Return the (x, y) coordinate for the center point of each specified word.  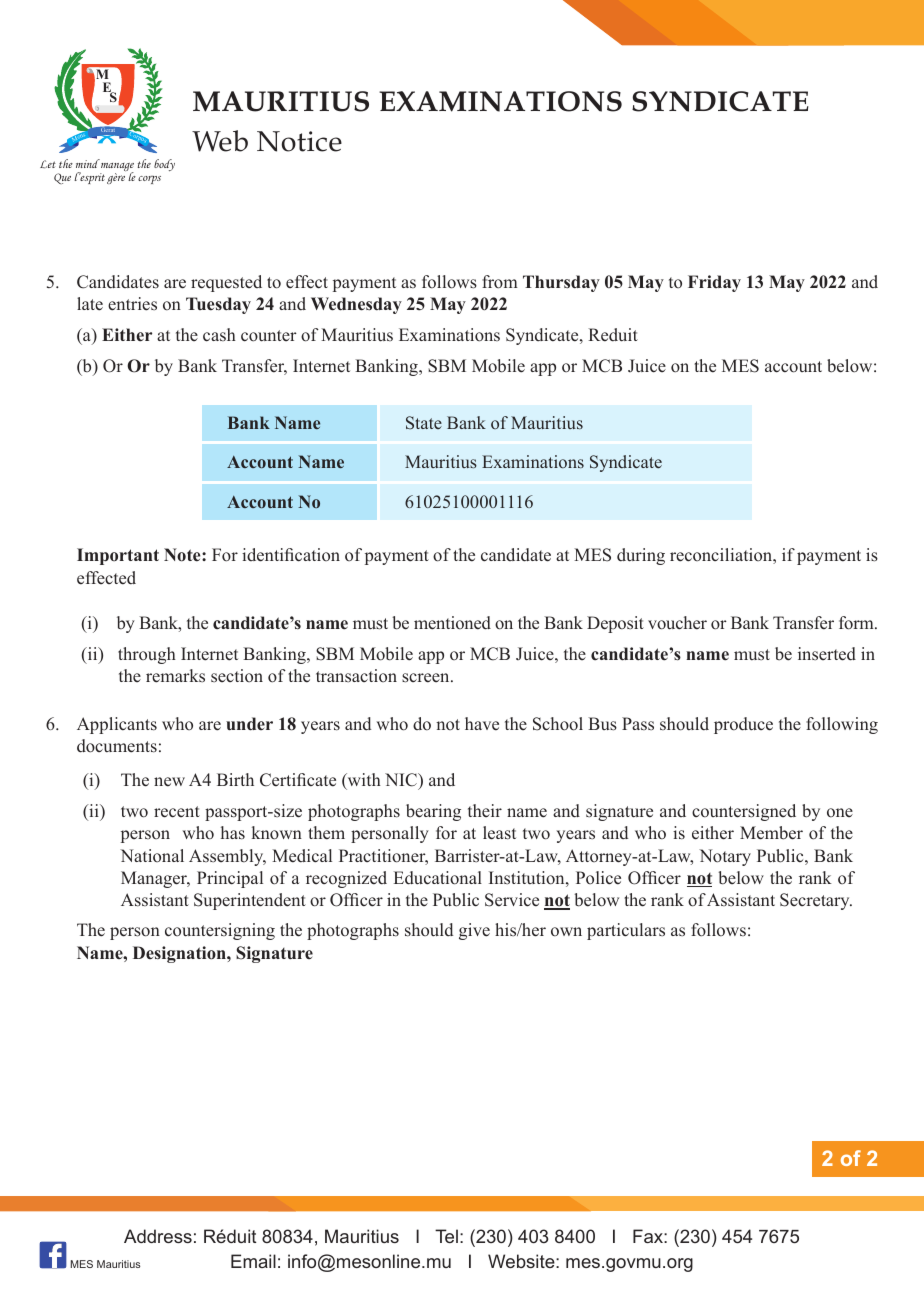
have (482, 724)
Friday (714, 283)
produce (743, 725)
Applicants (117, 725)
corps (149, 180)
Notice (299, 141)
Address (158, 1236)
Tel (446, 1236)
